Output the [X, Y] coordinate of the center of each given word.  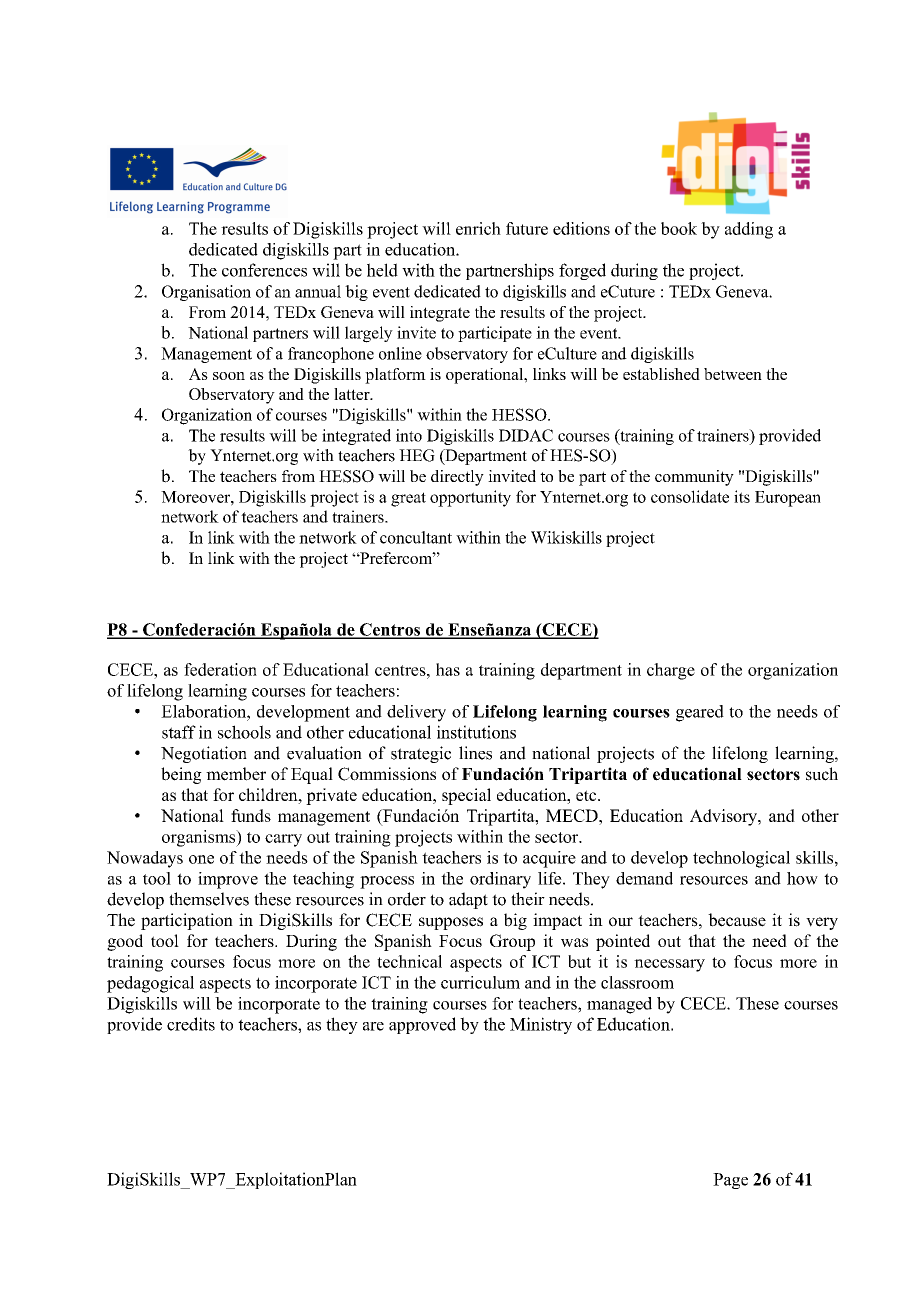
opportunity [470, 498]
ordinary [500, 880]
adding [749, 230]
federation [220, 669]
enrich [478, 228]
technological [741, 859]
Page [730, 1181]
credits [191, 1024]
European [788, 499]
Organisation [206, 293]
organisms [200, 838]
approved [422, 1025]
